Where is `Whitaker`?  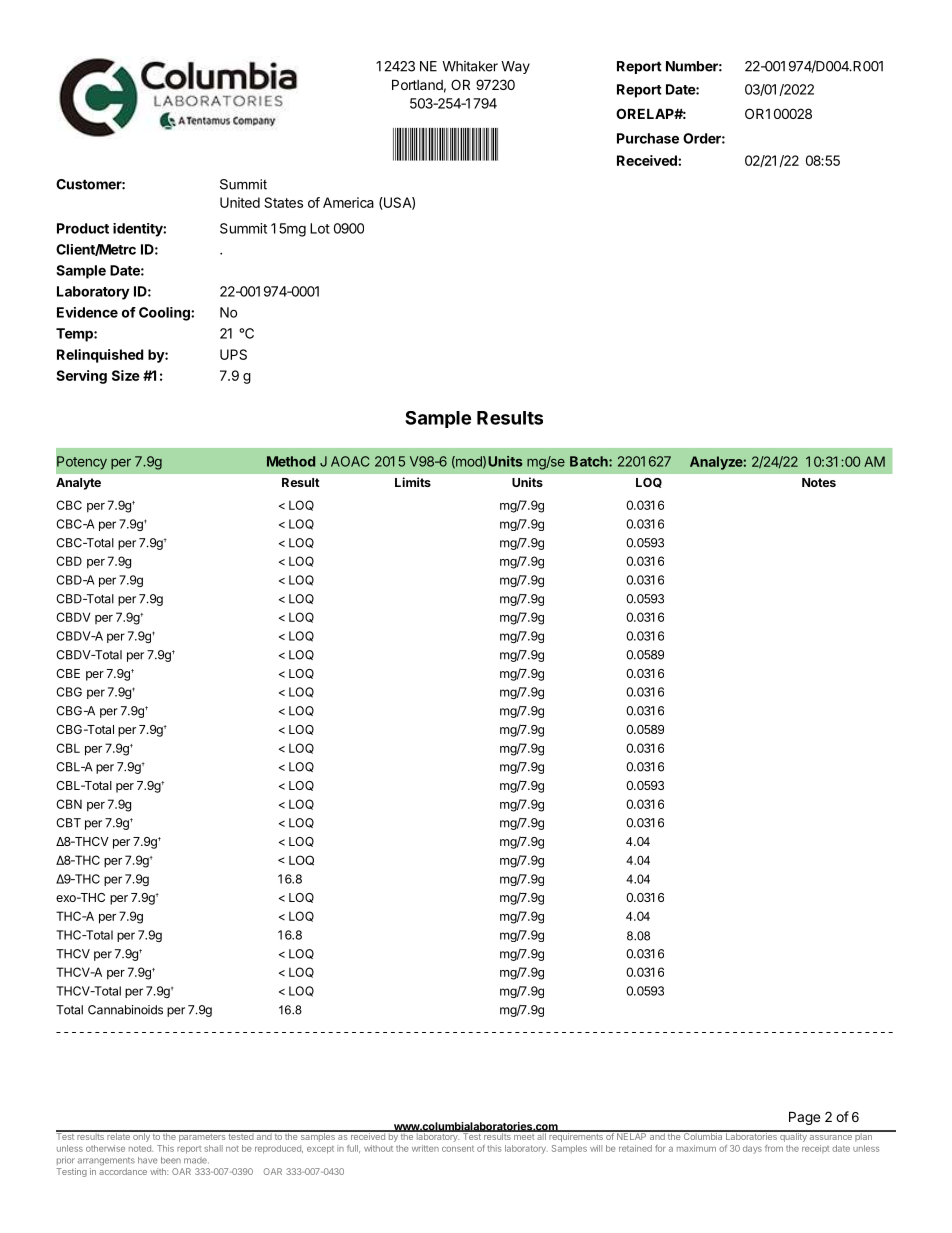
Whitaker is located at coordinates (470, 66).
